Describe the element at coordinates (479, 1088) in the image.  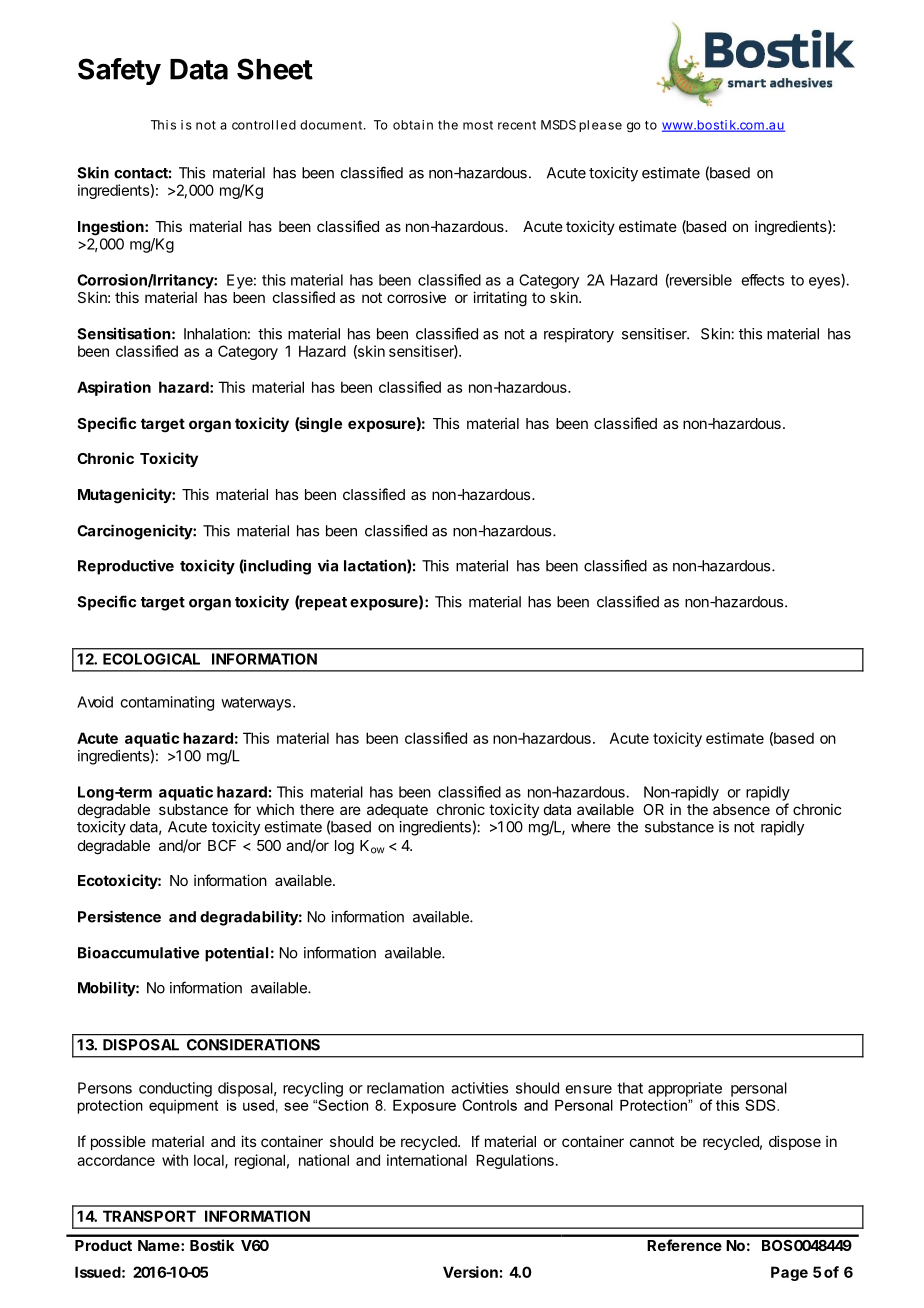
I see `activities` at that location.
